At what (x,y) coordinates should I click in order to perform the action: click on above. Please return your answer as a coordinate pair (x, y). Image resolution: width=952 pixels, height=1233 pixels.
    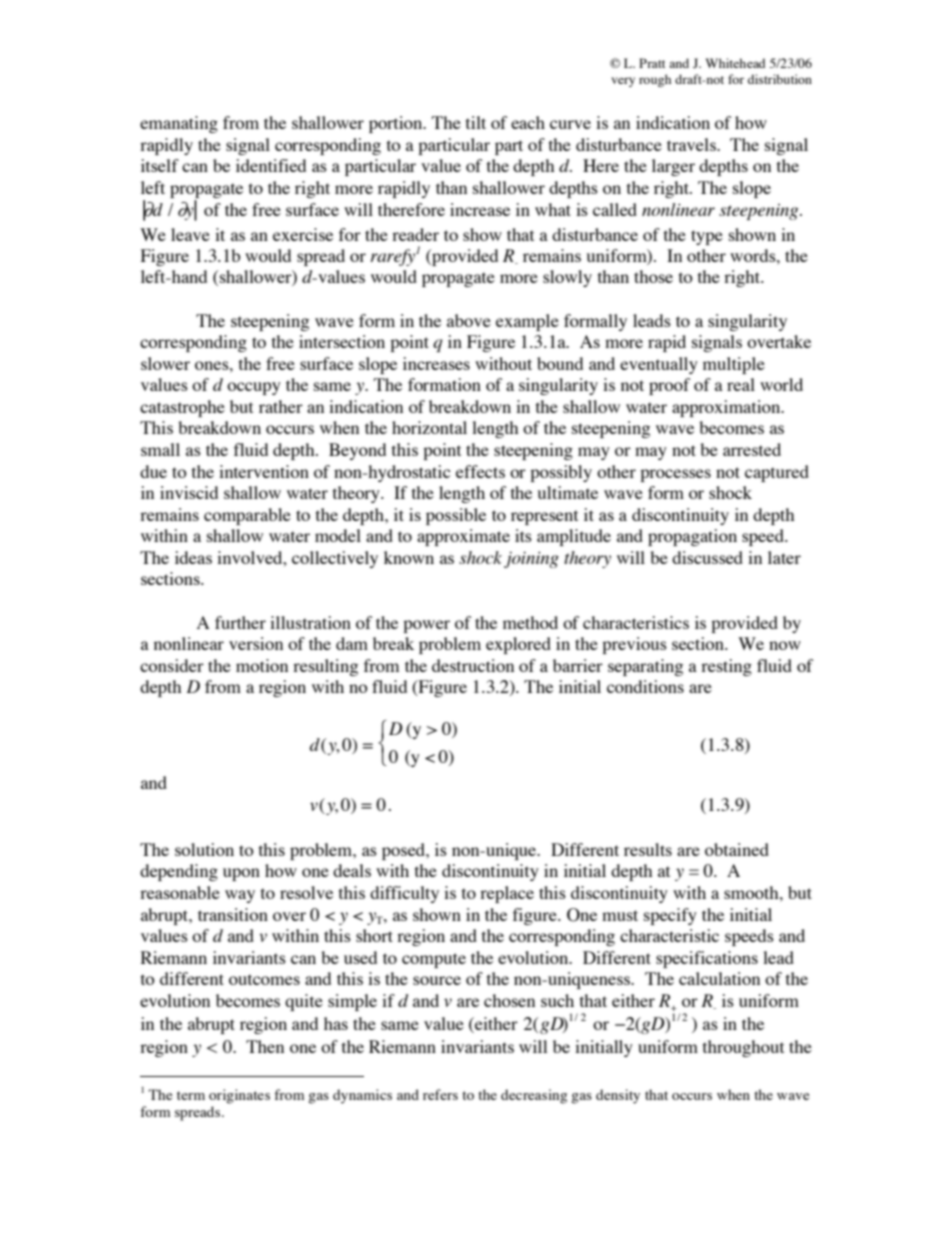
    Looking at the image, I should click on (469, 320).
